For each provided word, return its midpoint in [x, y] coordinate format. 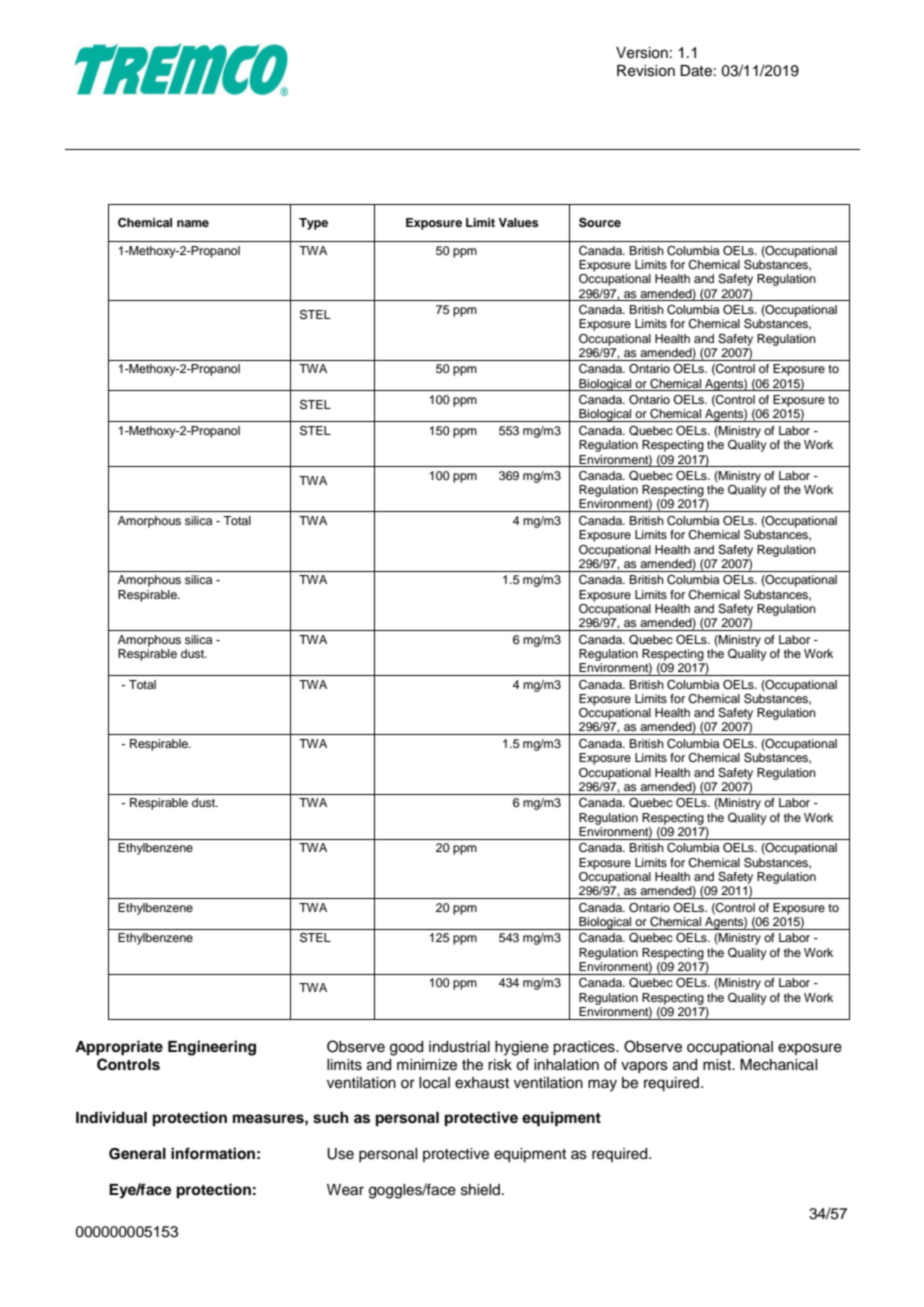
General [137, 1154]
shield [480, 1190]
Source [600, 223]
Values [519, 222]
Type [313, 224]
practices [585, 1048]
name [193, 223]
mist [718, 1065]
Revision [646, 71]
